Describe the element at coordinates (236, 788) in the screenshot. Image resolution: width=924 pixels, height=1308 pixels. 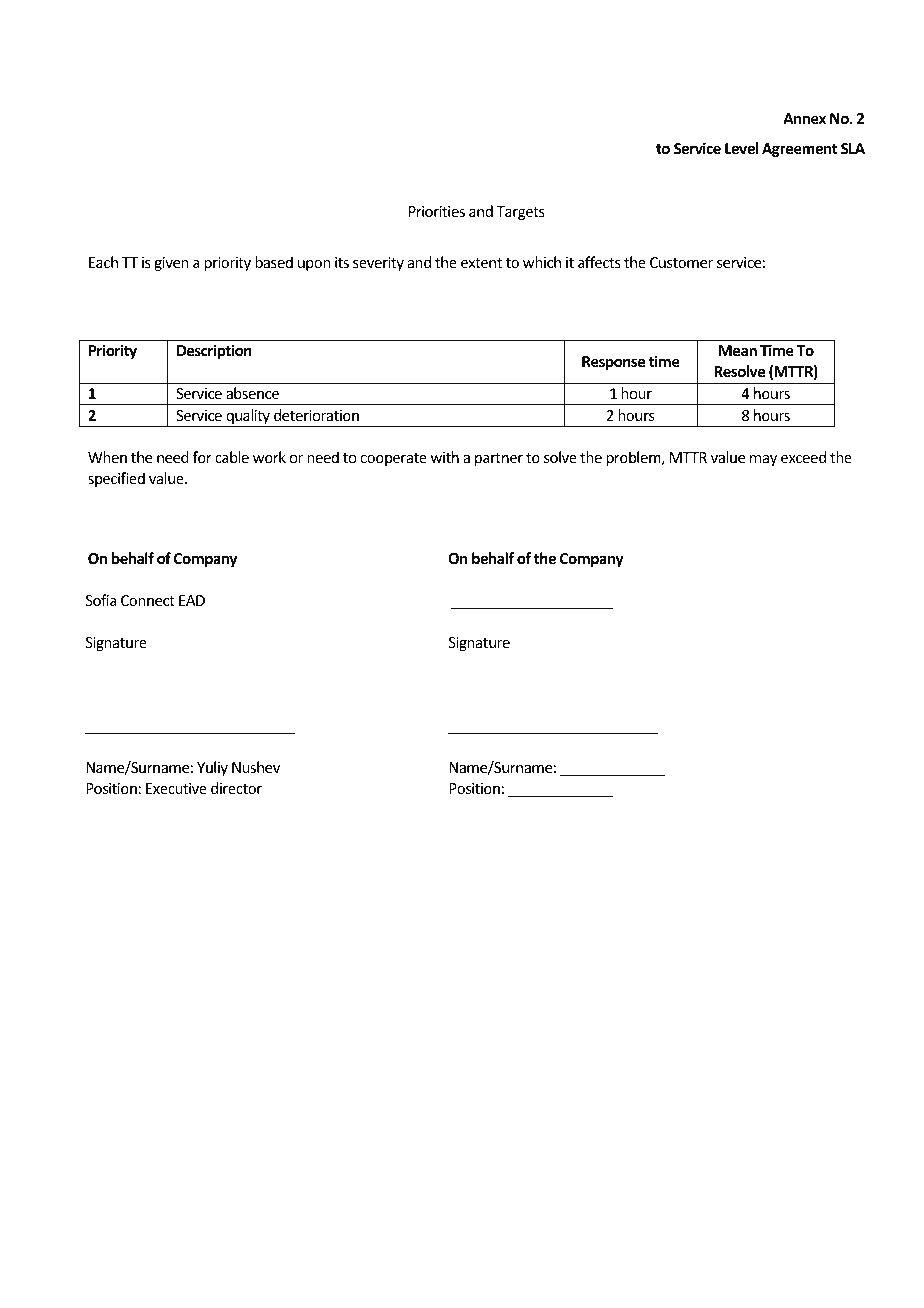
I see `director` at that location.
